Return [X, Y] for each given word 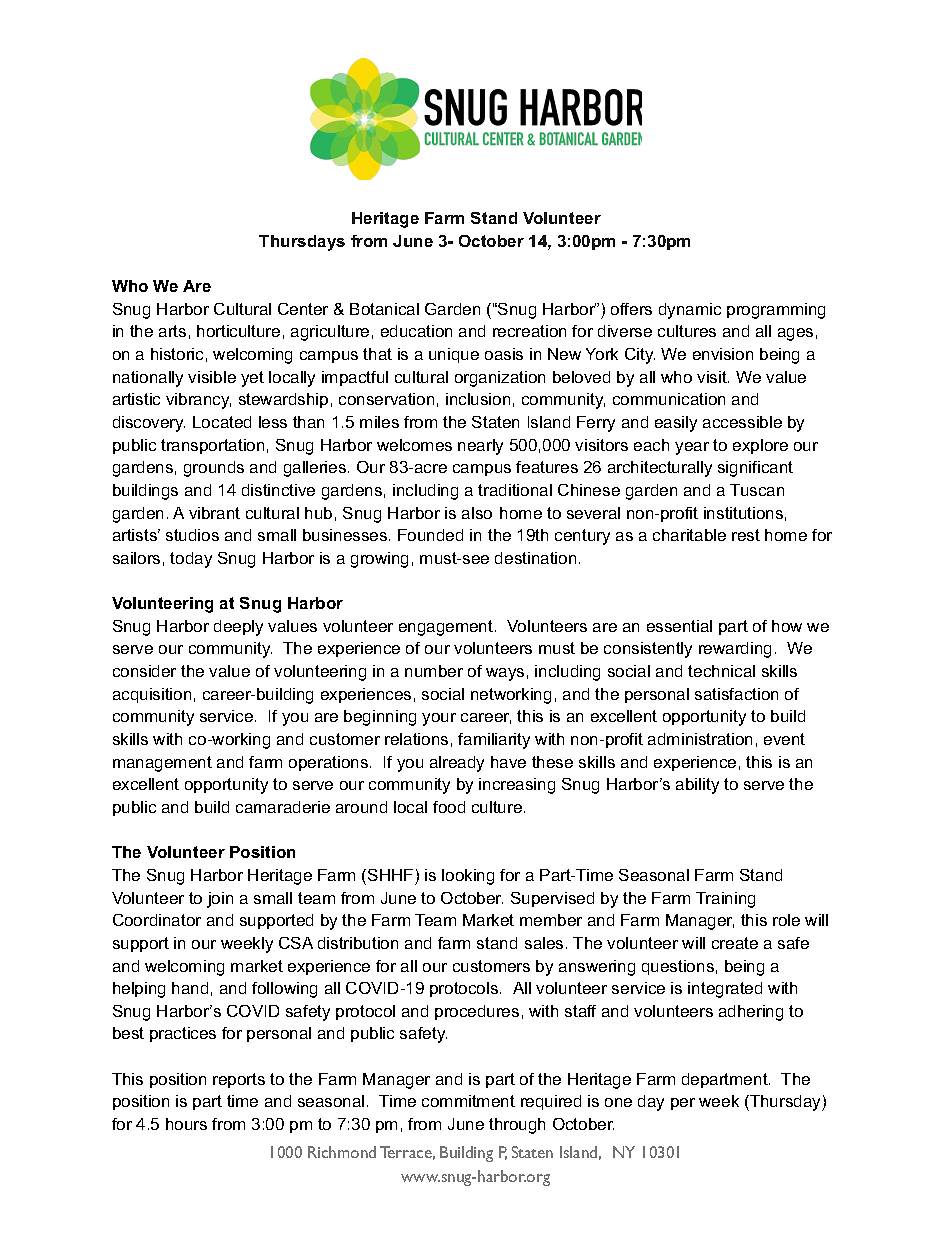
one [618, 1102]
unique [454, 355]
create [735, 943]
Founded [430, 535]
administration [700, 739]
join [220, 900]
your [439, 719]
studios [192, 535]
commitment [468, 1101]
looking [468, 877]
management [162, 764]
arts [172, 331]
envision [723, 354]
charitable [689, 535]
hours [186, 1124]
